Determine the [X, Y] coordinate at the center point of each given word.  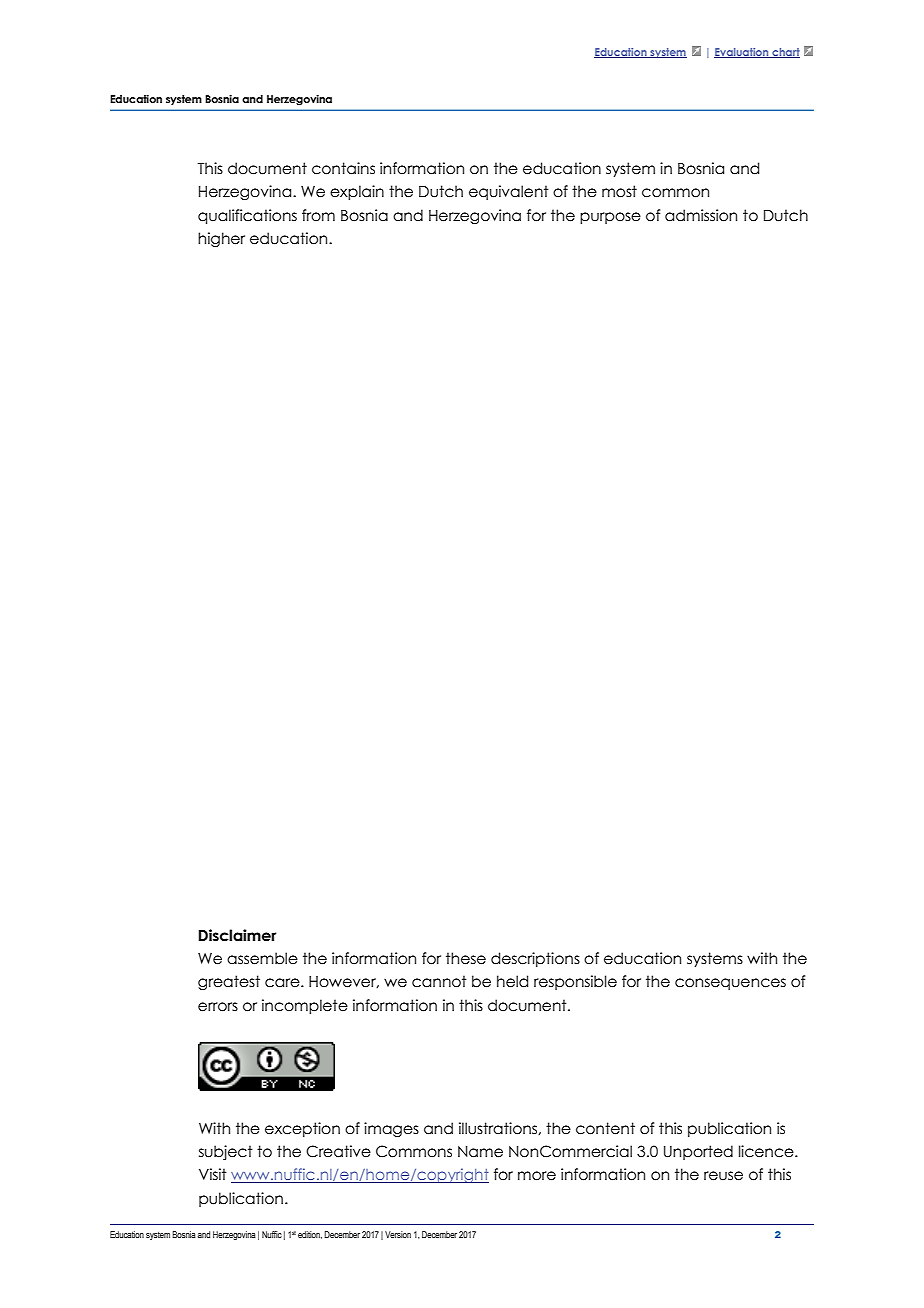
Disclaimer [237, 935]
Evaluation [742, 53]
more [537, 1176]
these [466, 958]
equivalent [509, 192]
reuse [723, 1176]
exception [302, 1129]
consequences [730, 984]
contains [343, 168]
